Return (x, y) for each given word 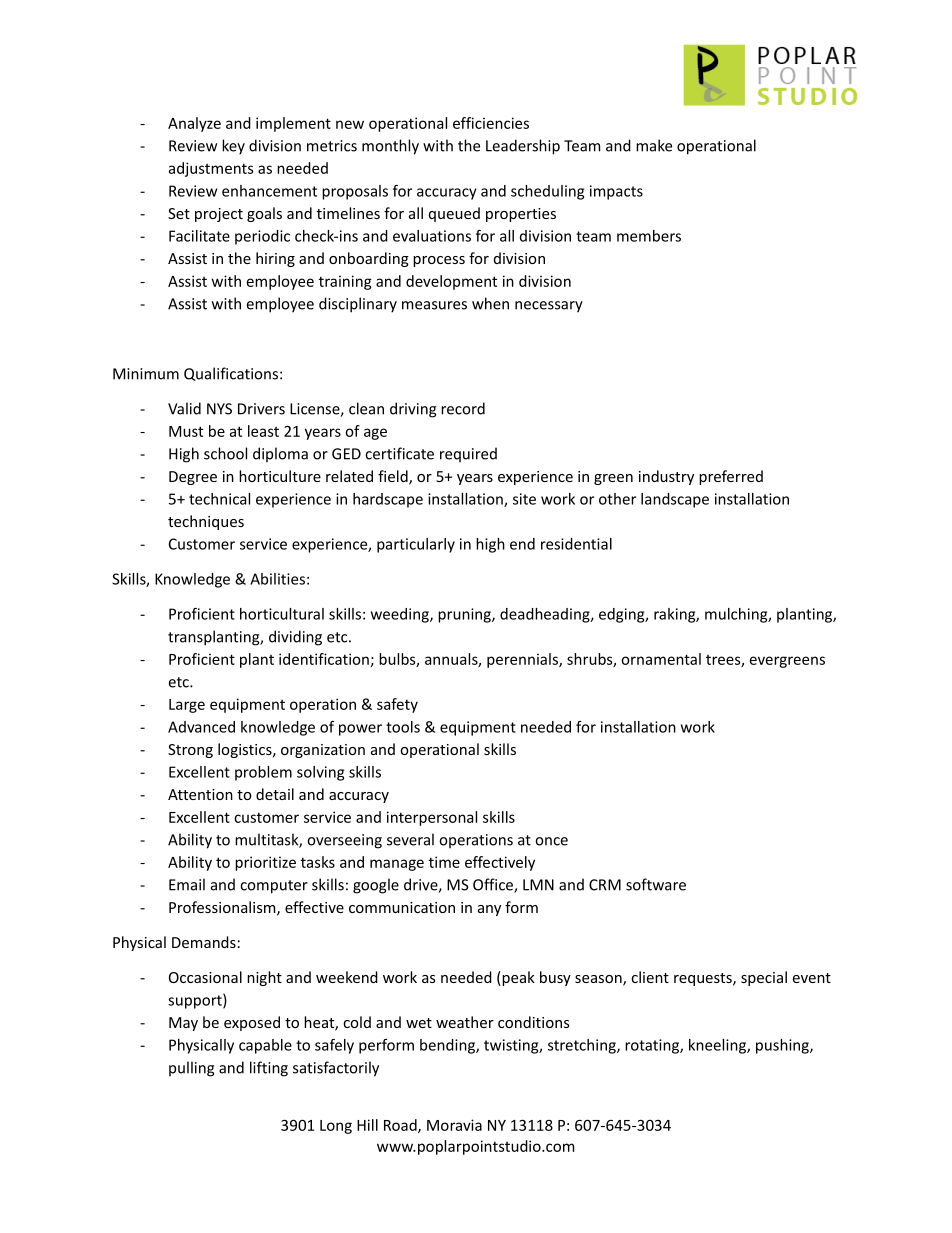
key (233, 147)
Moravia (454, 1125)
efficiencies (491, 123)
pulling (191, 1069)
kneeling (718, 1046)
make (654, 145)
